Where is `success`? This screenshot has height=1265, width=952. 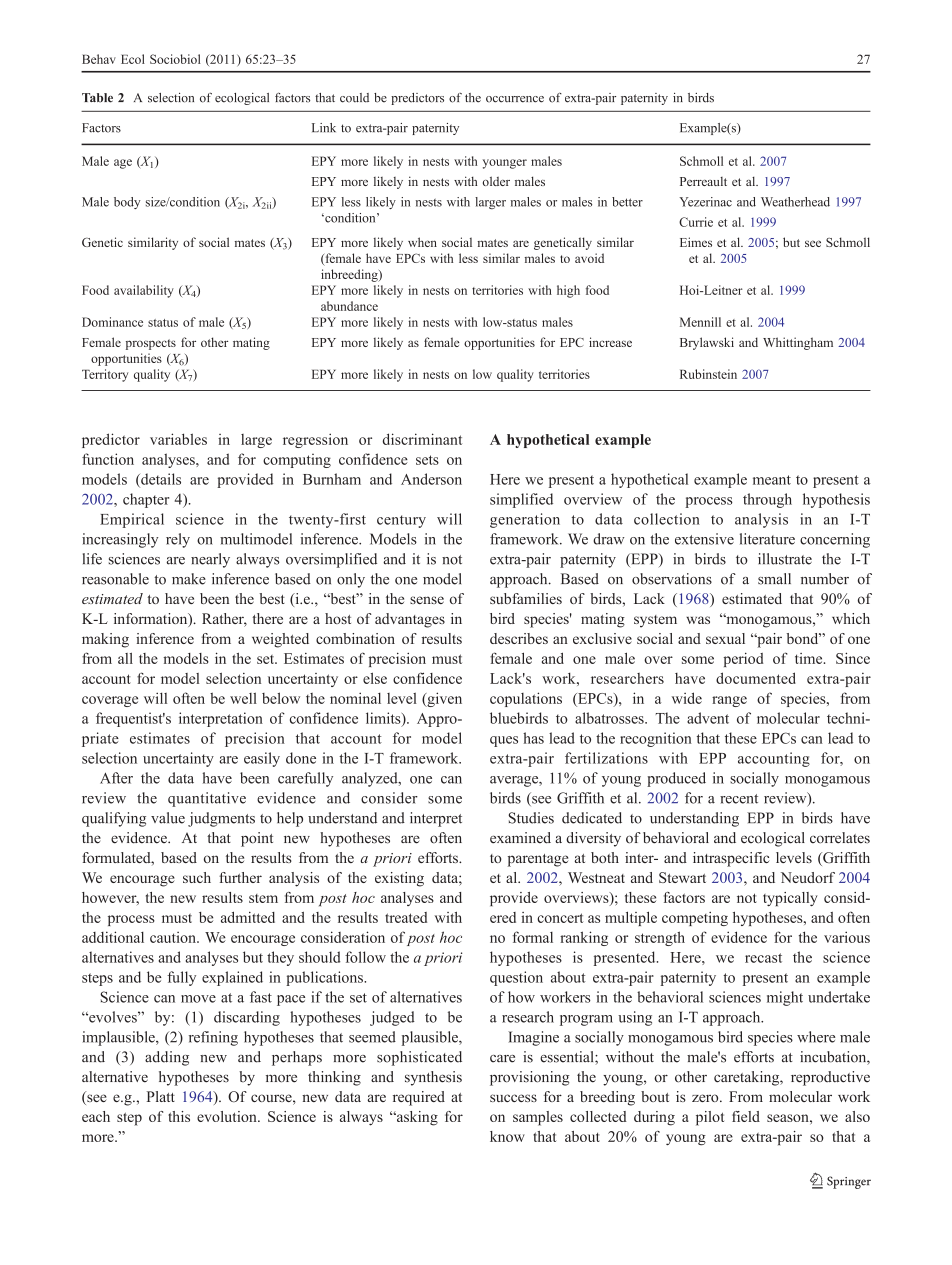 success is located at coordinates (513, 1098).
